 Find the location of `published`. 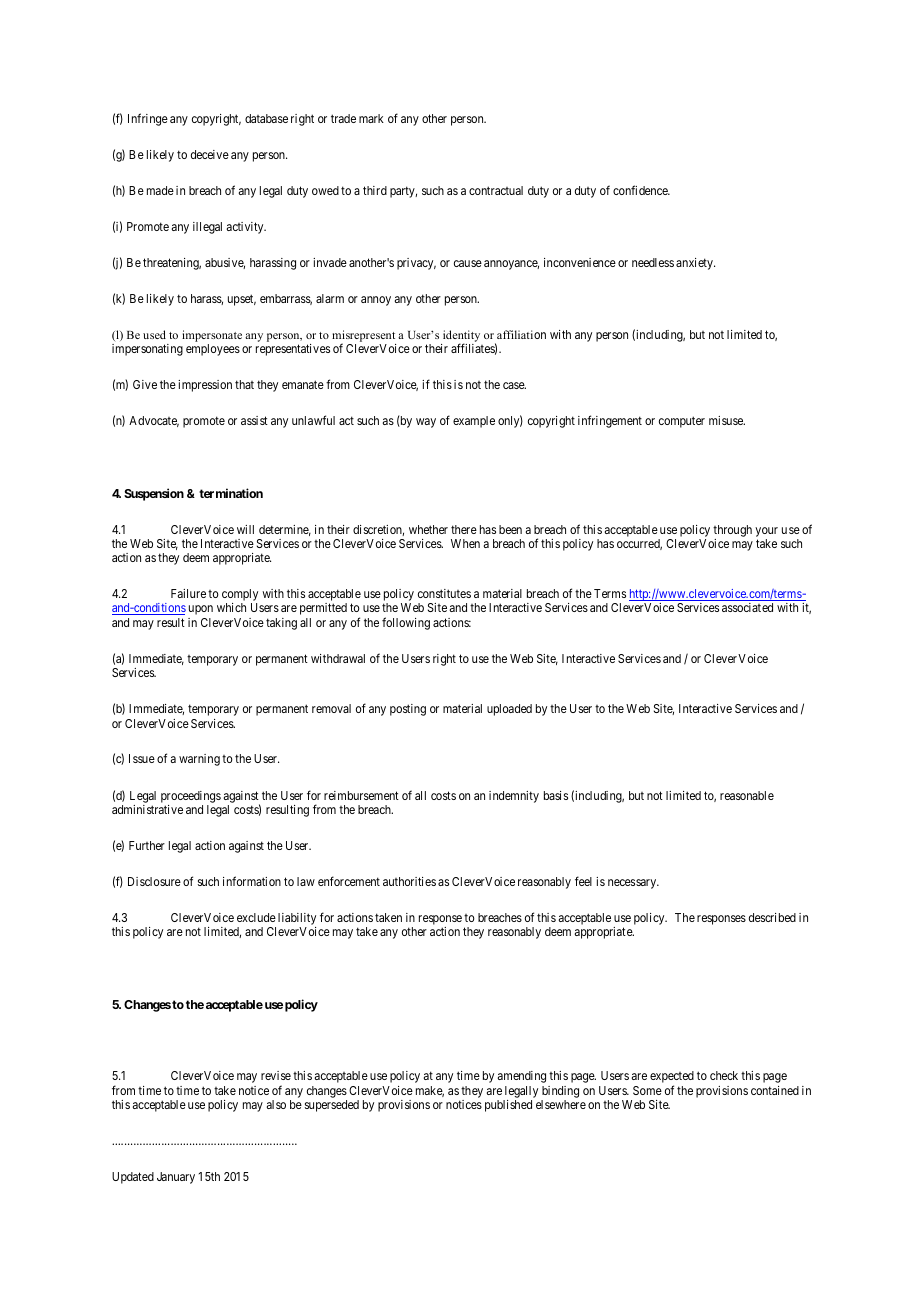

published is located at coordinates (508, 1106).
